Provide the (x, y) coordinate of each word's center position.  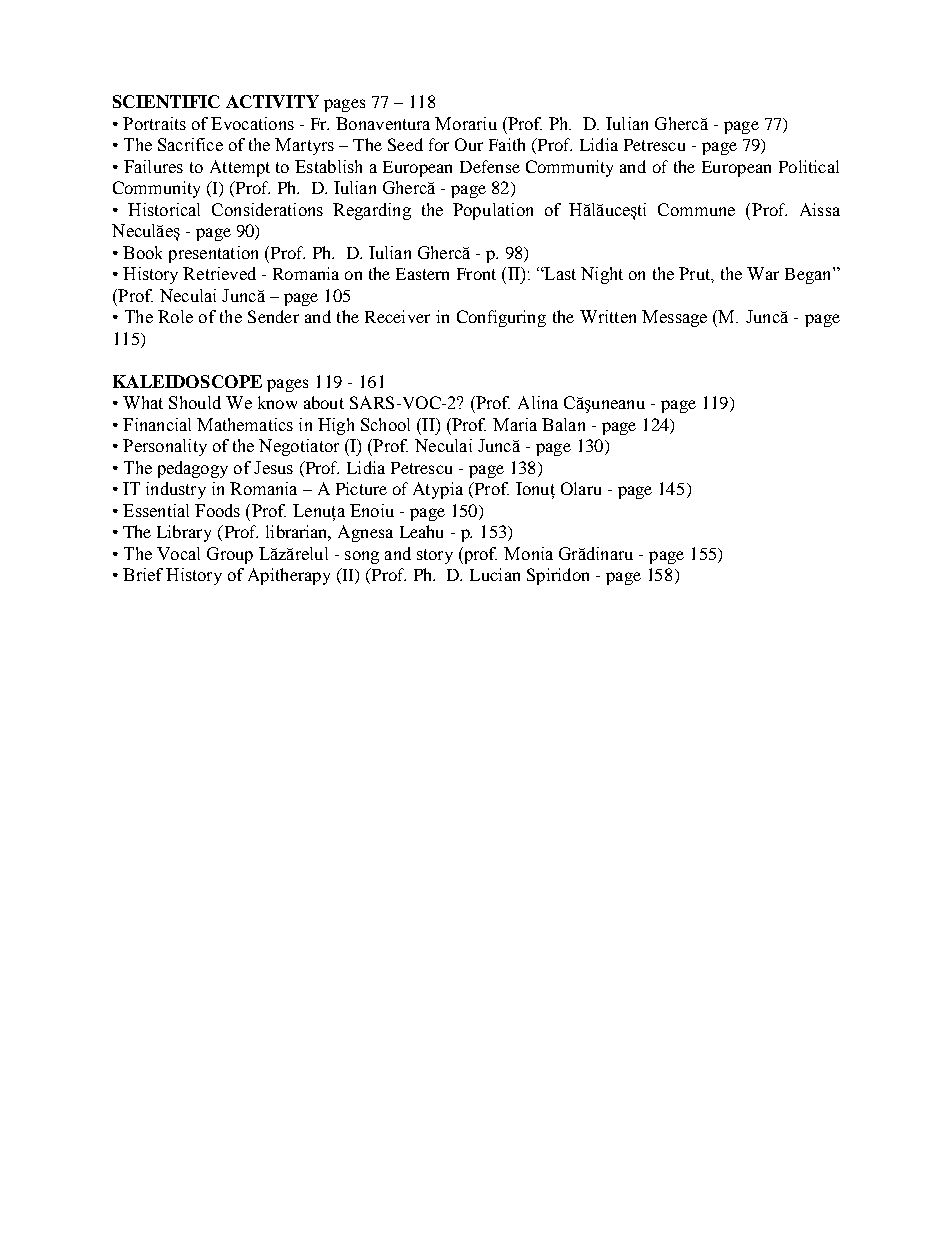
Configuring (501, 318)
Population (493, 211)
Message (674, 318)
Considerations (267, 209)
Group (230, 555)
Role (175, 316)
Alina (538, 402)
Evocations (252, 123)
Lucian (495, 574)
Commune (696, 209)
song (362, 557)
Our (469, 144)
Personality (165, 447)
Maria (515, 424)
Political (809, 166)
